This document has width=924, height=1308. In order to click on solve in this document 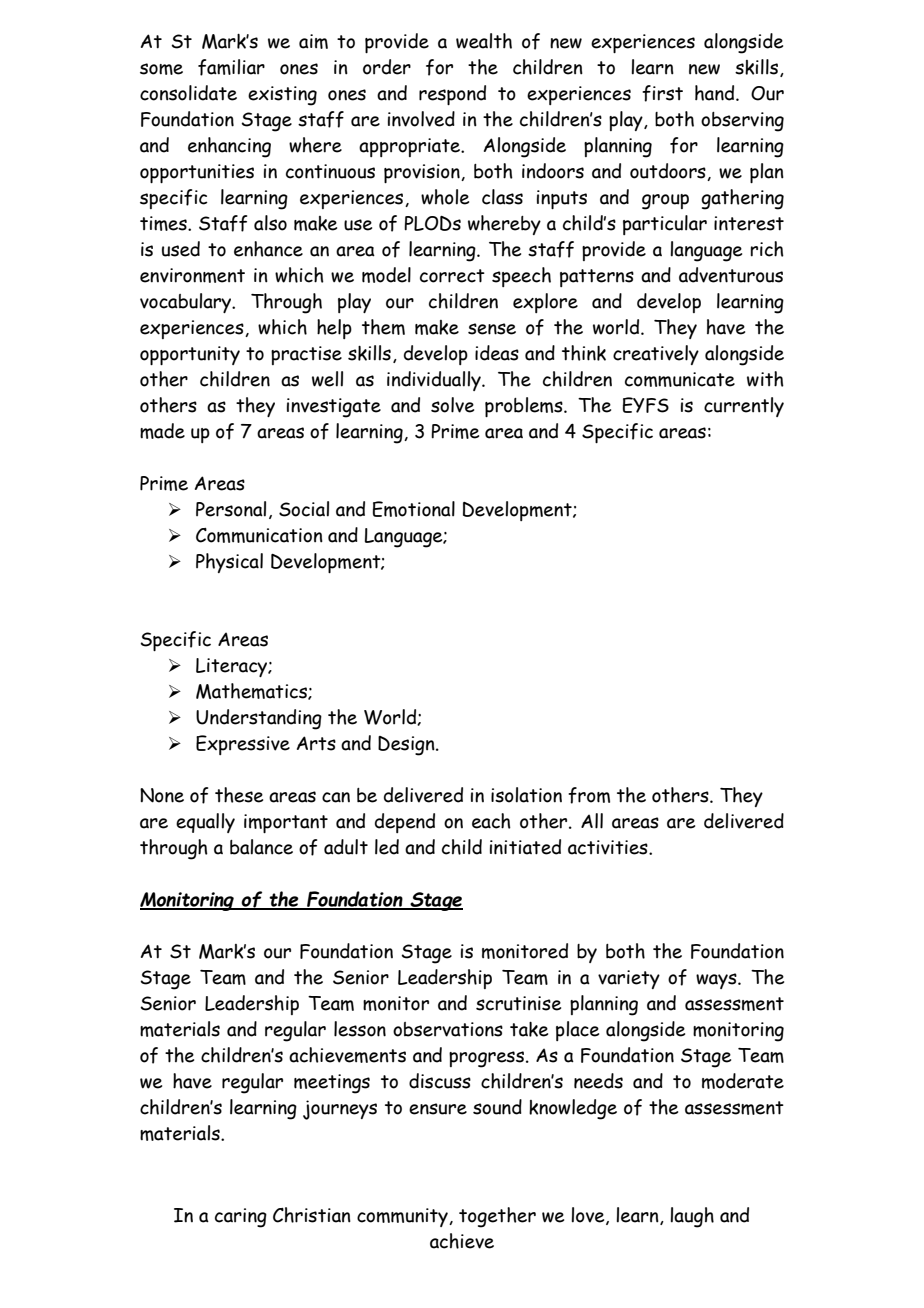, I will do `click(452, 405)`.
